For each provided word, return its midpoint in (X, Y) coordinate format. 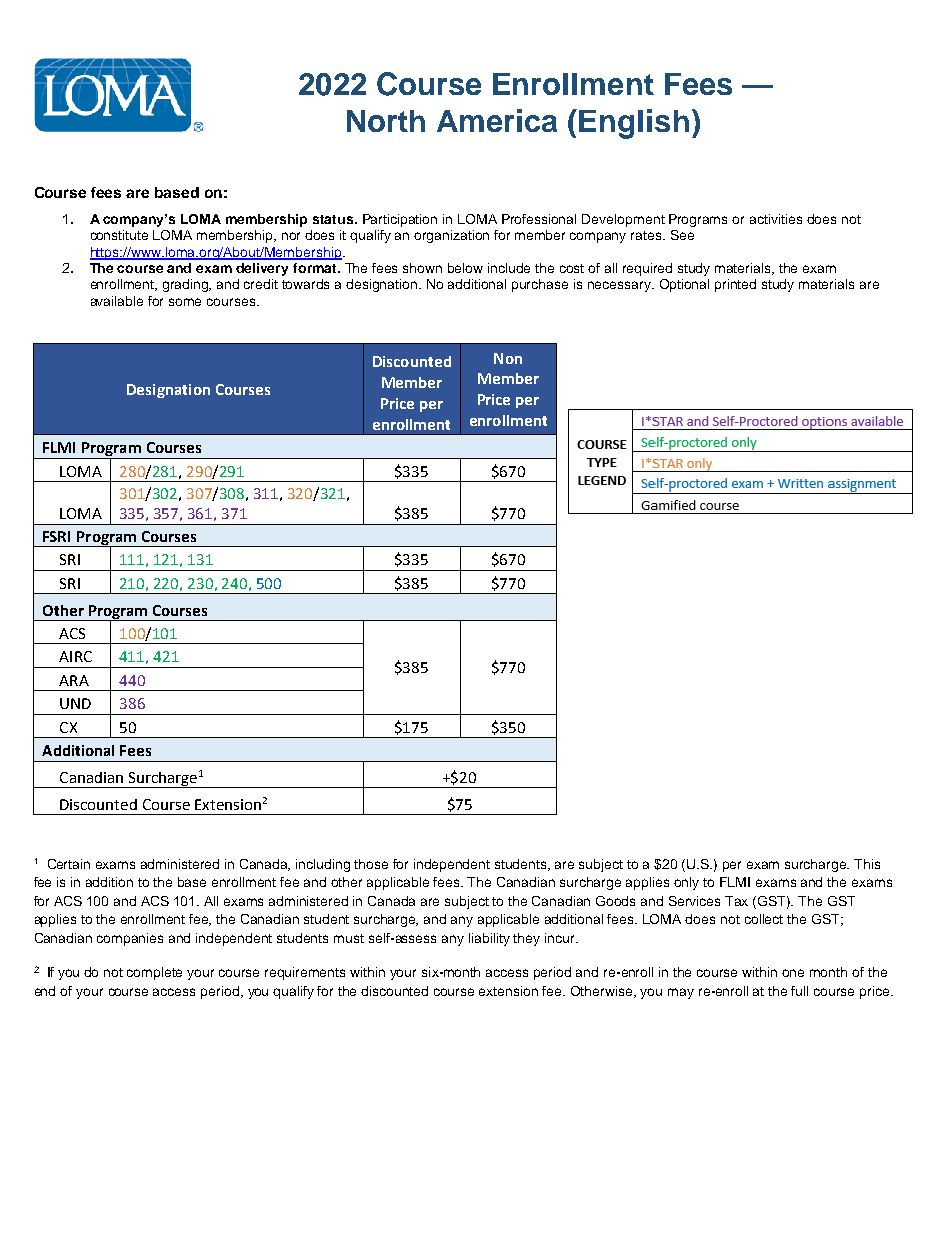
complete (154, 973)
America (497, 120)
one (793, 973)
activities (776, 219)
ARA (74, 680)
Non (508, 358)
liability (489, 939)
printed (735, 285)
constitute (119, 235)
